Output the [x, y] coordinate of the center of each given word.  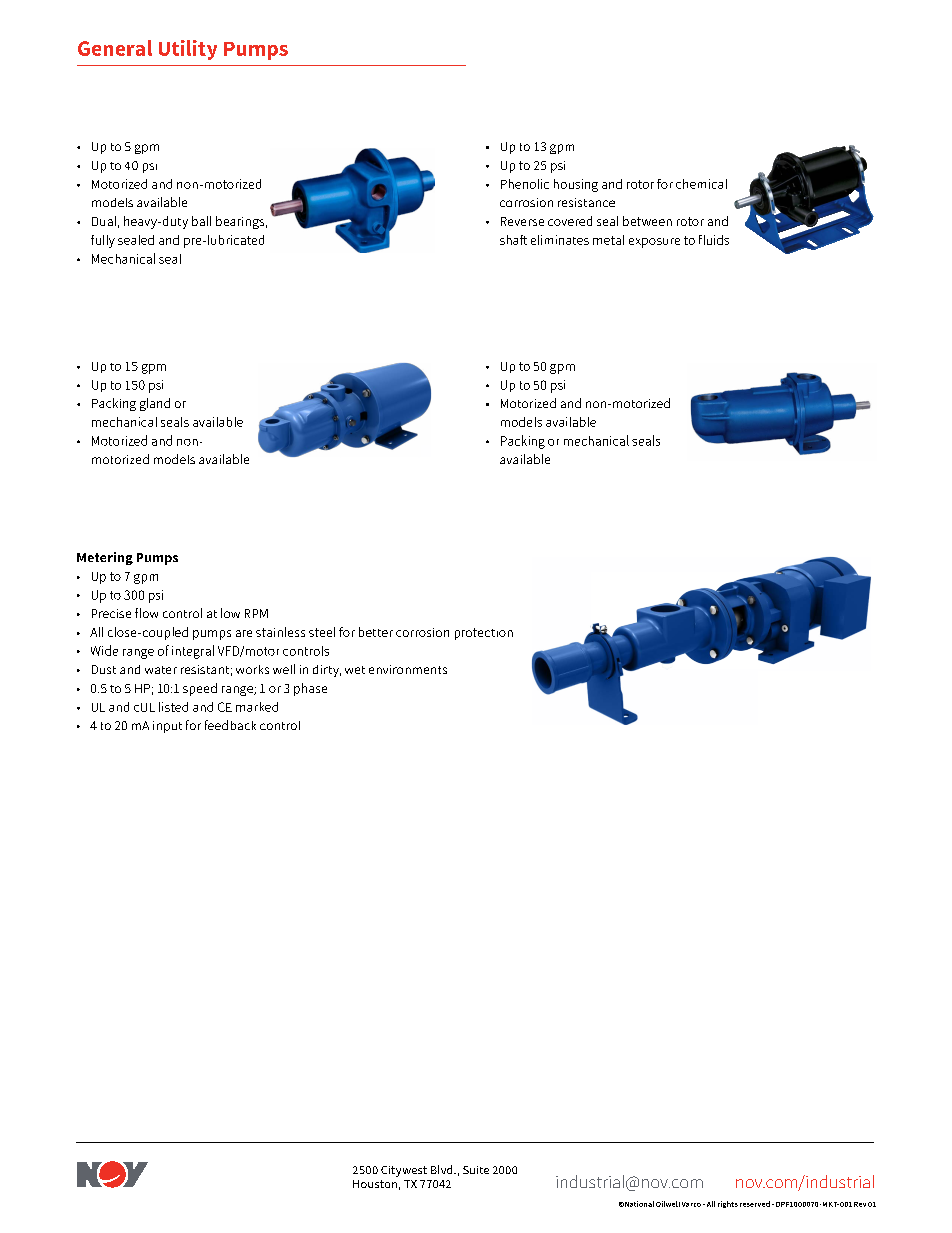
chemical [701, 184]
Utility [188, 50]
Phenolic [525, 184]
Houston [375, 1184]
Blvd [443, 1169]
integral [193, 652]
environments [408, 669]
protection [484, 634]
